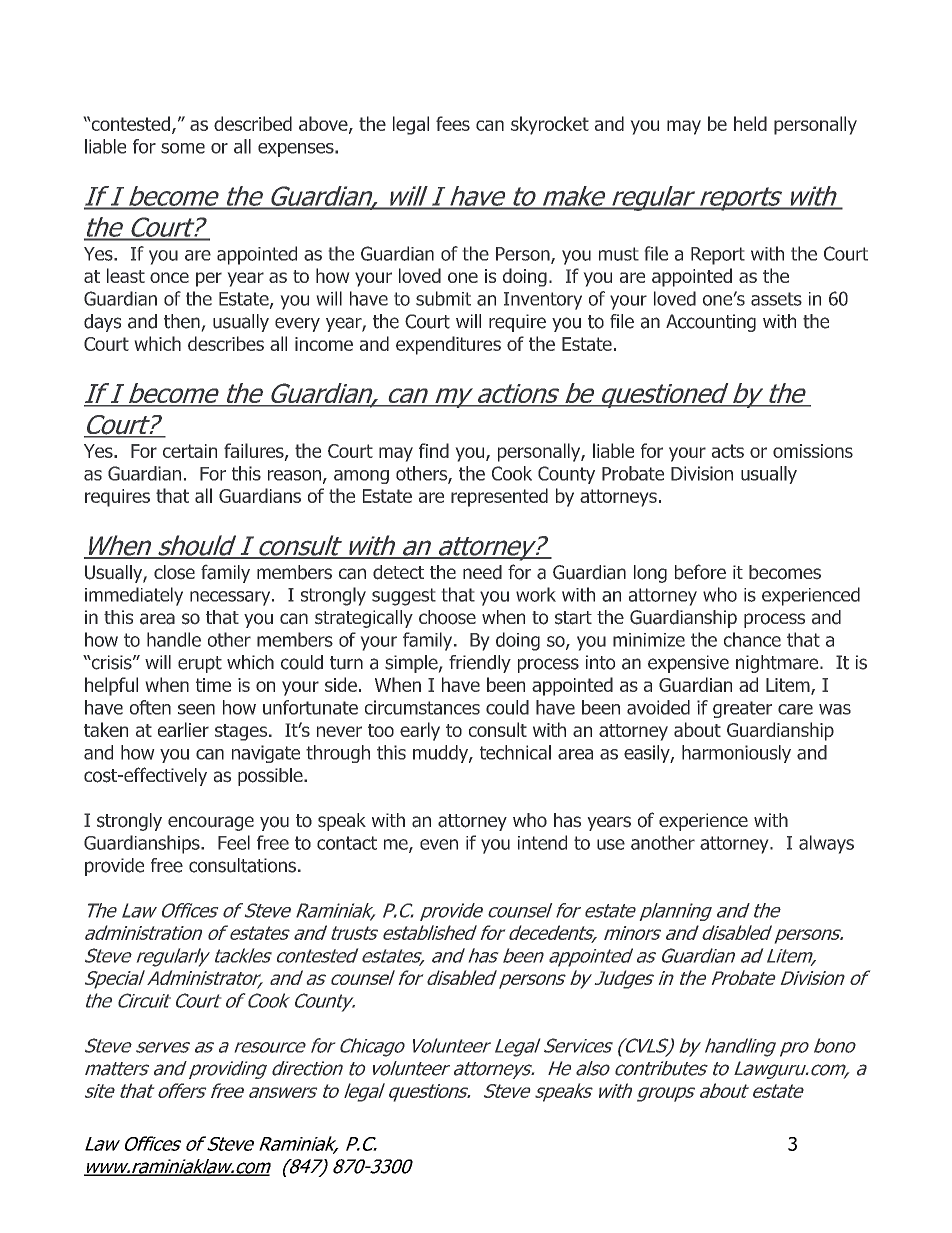 Image resolution: width=952 pixels, height=1233 pixels. I want to click on some, so click(183, 148).
